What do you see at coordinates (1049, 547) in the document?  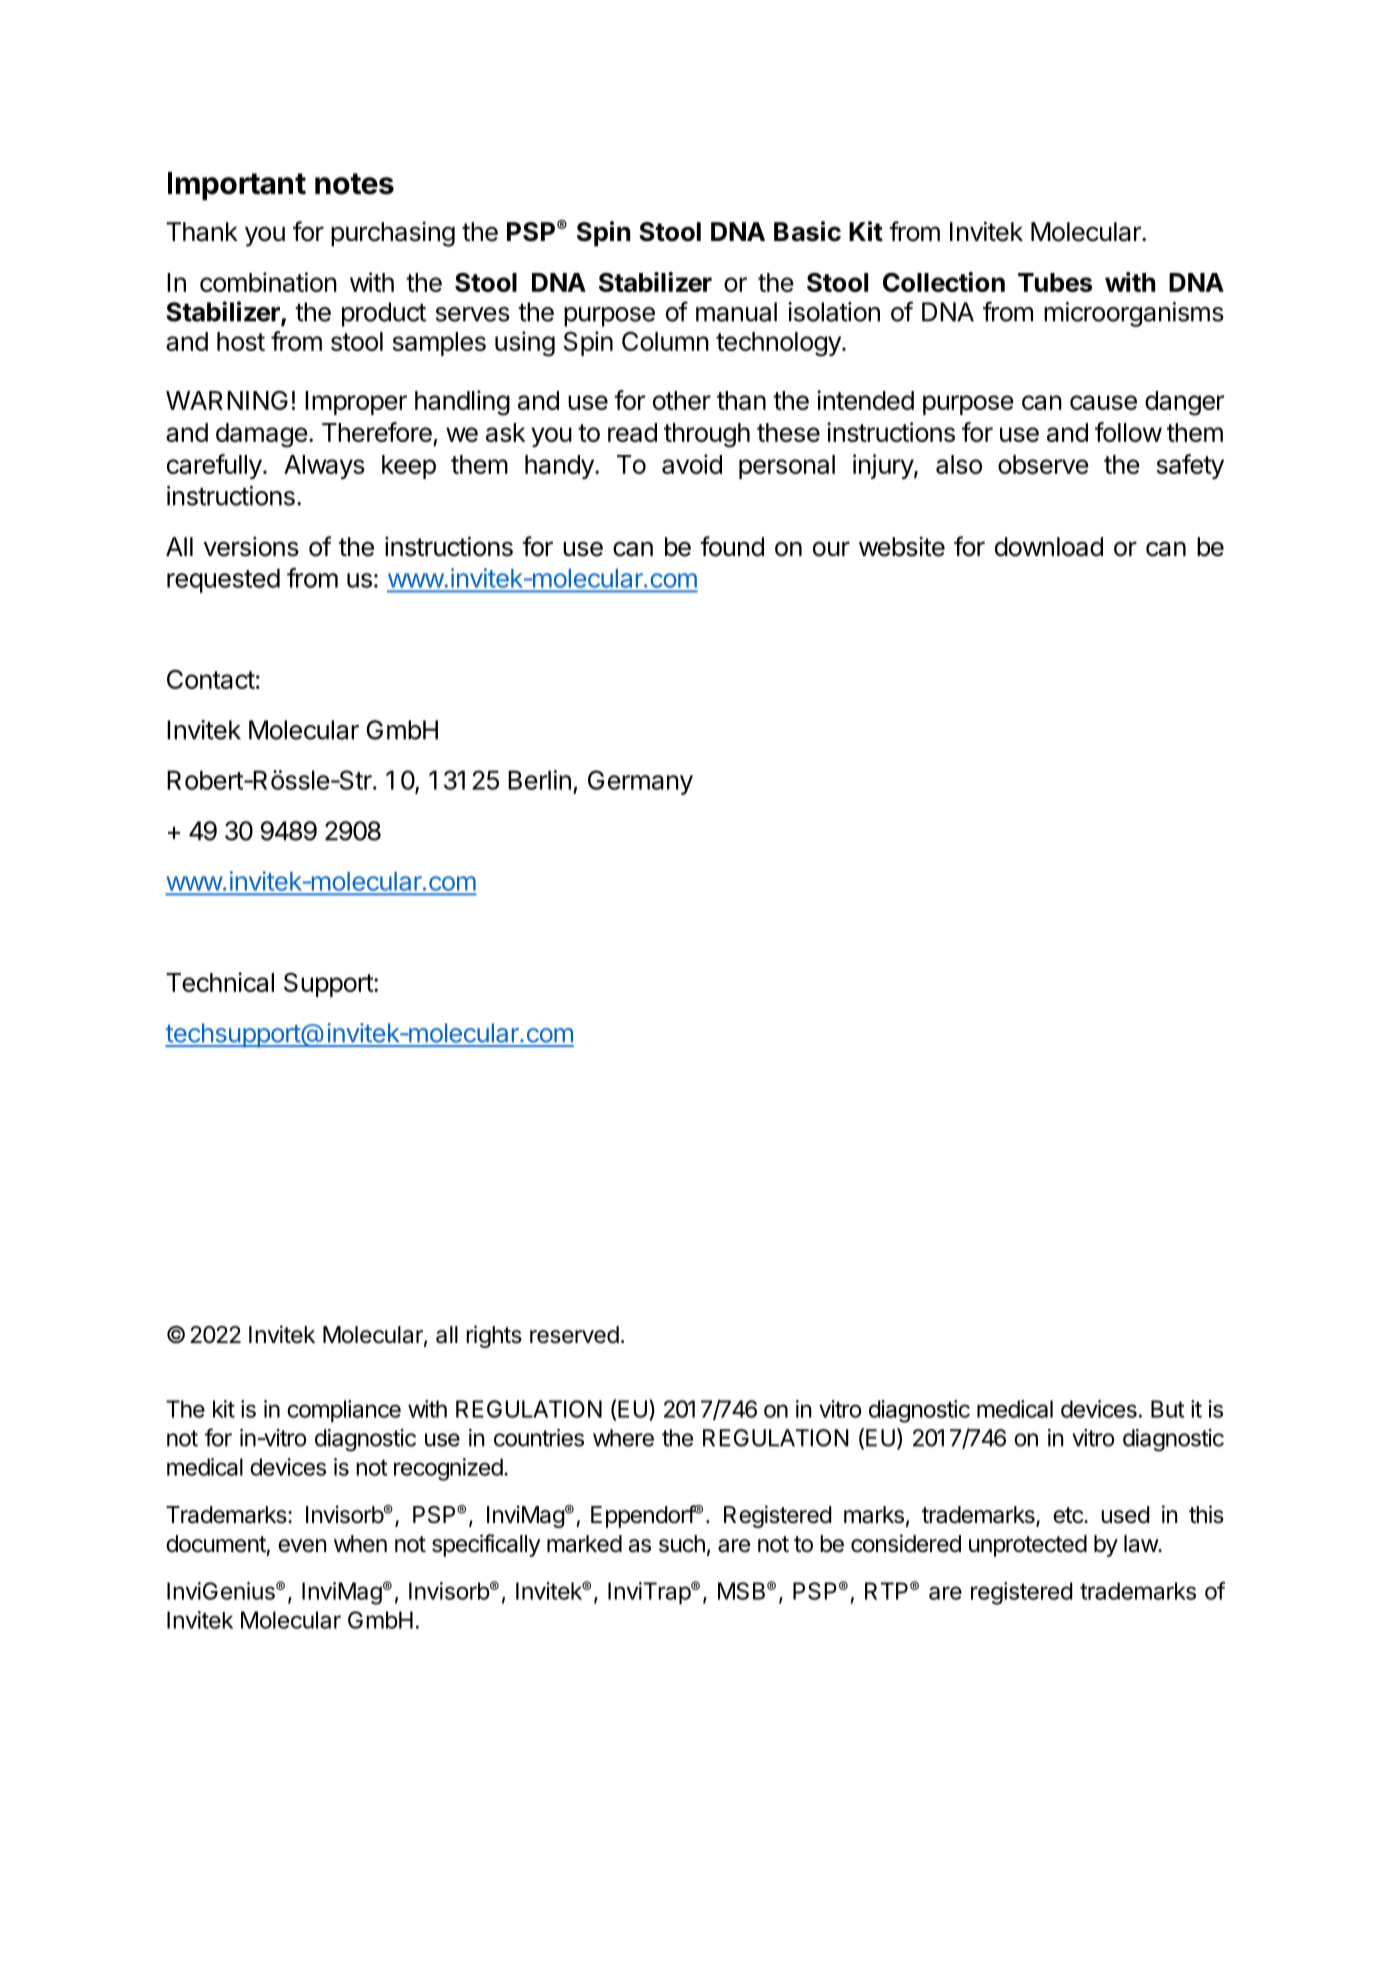 I see `download` at bounding box center [1049, 547].
